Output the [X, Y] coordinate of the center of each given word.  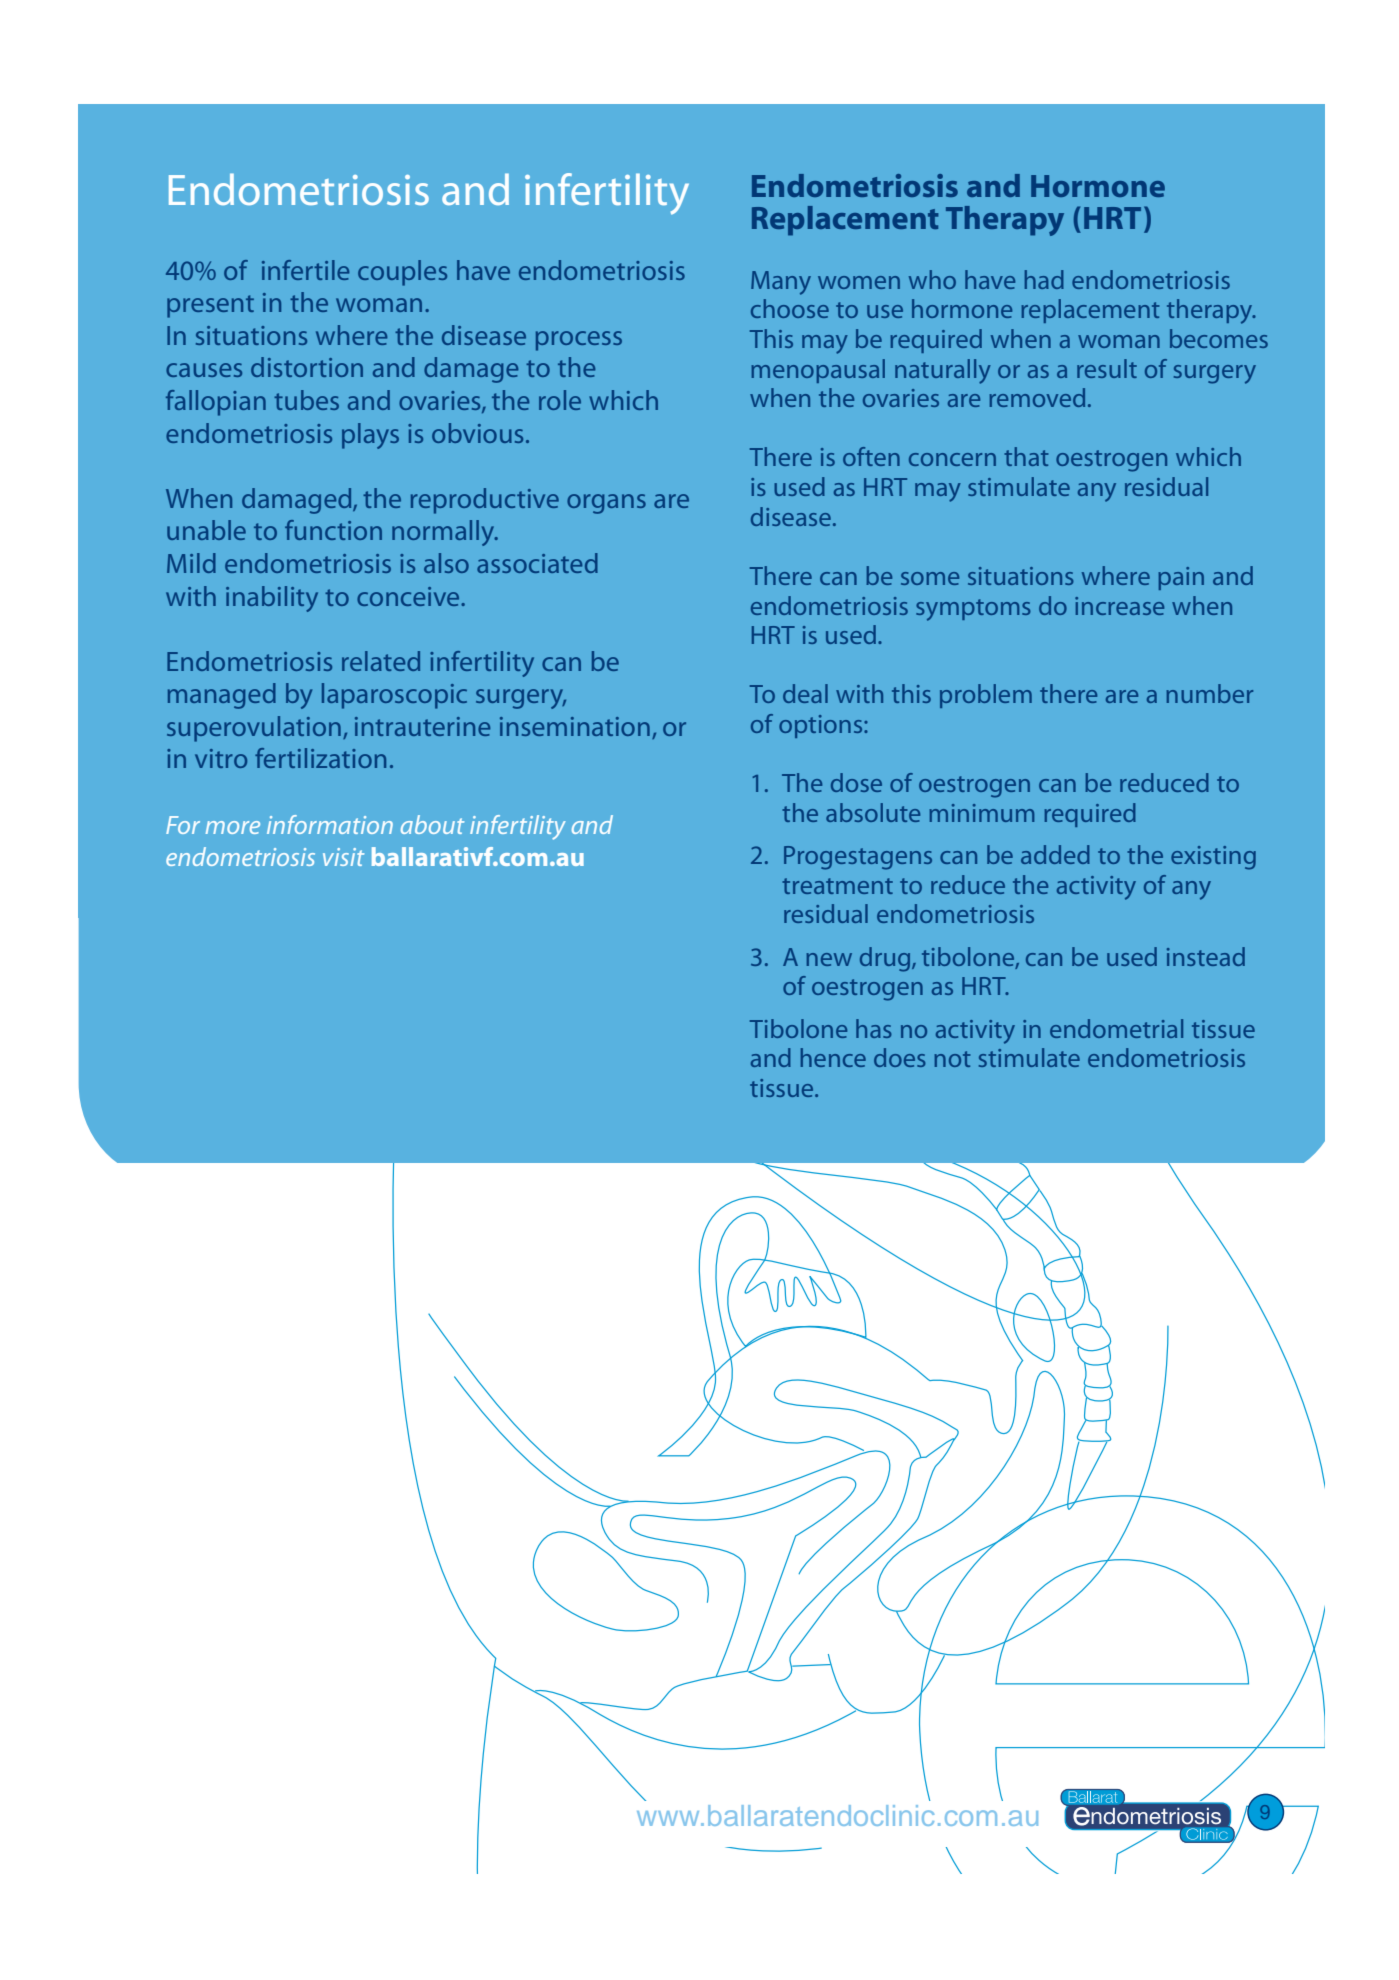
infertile [305, 270]
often [871, 456]
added [1055, 854]
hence [833, 1057]
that [1026, 456]
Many [781, 283]
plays [370, 436]
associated [537, 563]
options [822, 726]
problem [986, 696]
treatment [837, 886]
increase [1119, 606]
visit [343, 857]
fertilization [320, 758]
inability [272, 599]
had [1044, 279]
